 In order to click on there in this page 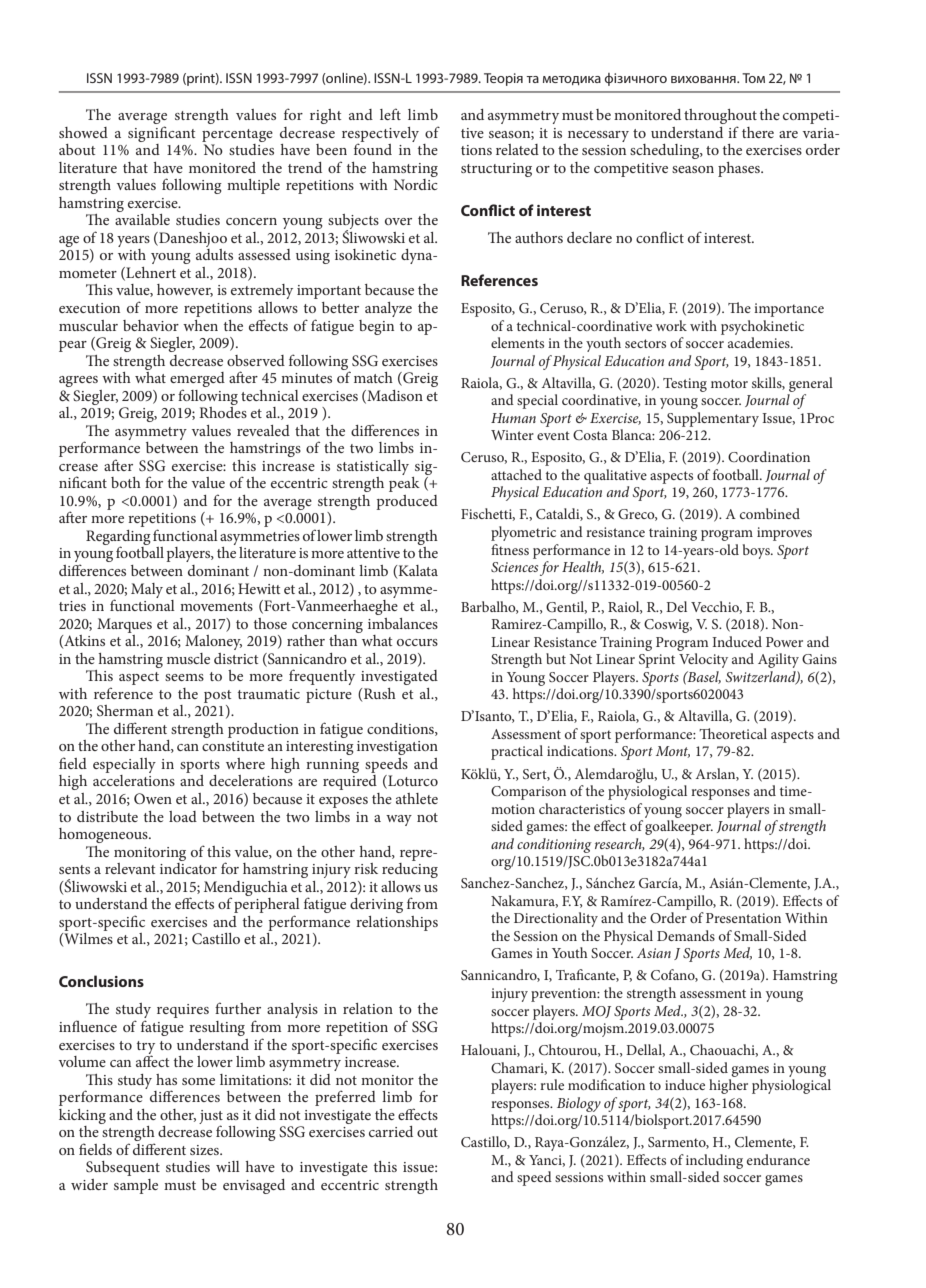, I will do `click(758, 132)`.
